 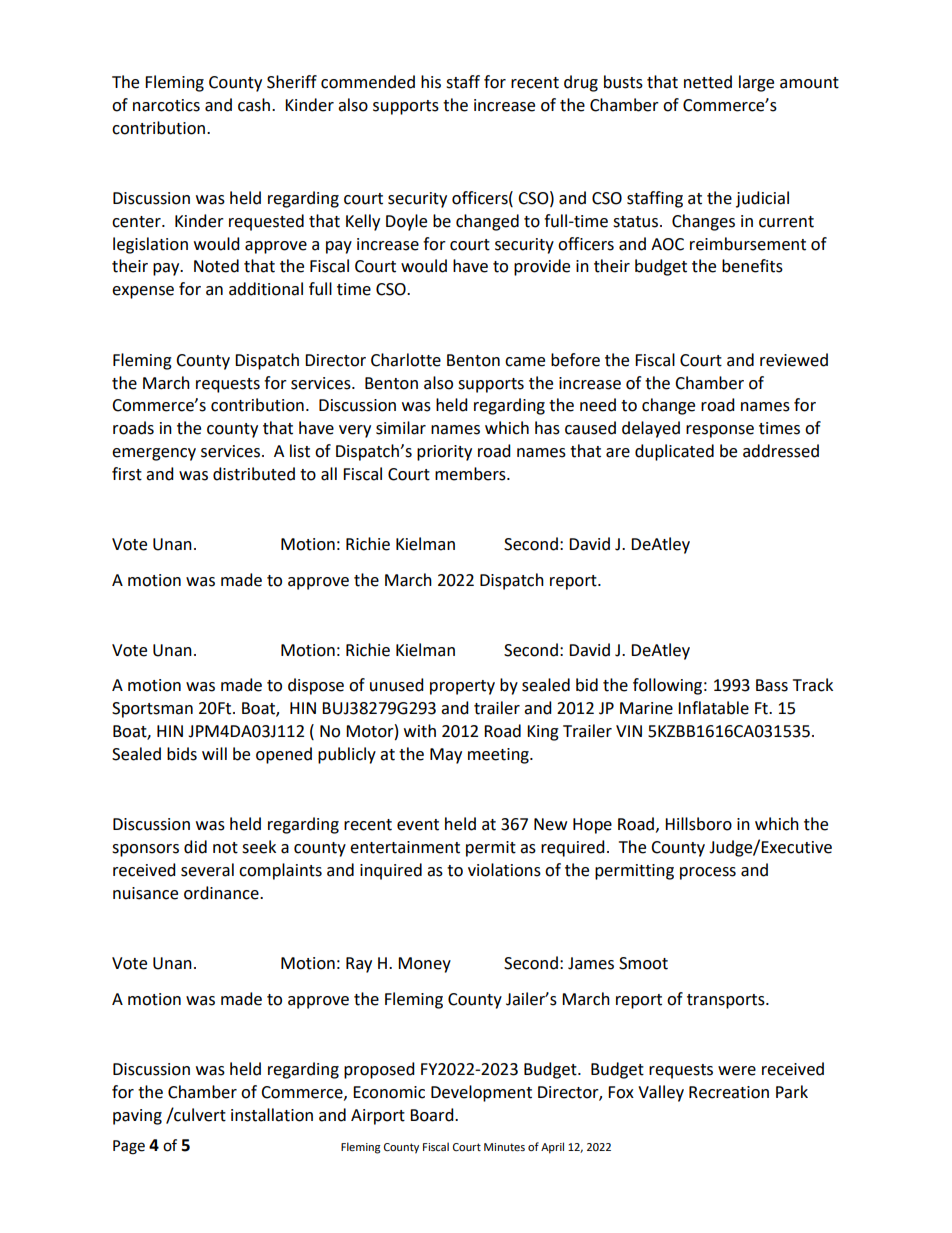 I want to click on installation, so click(x=272, y=1115).
